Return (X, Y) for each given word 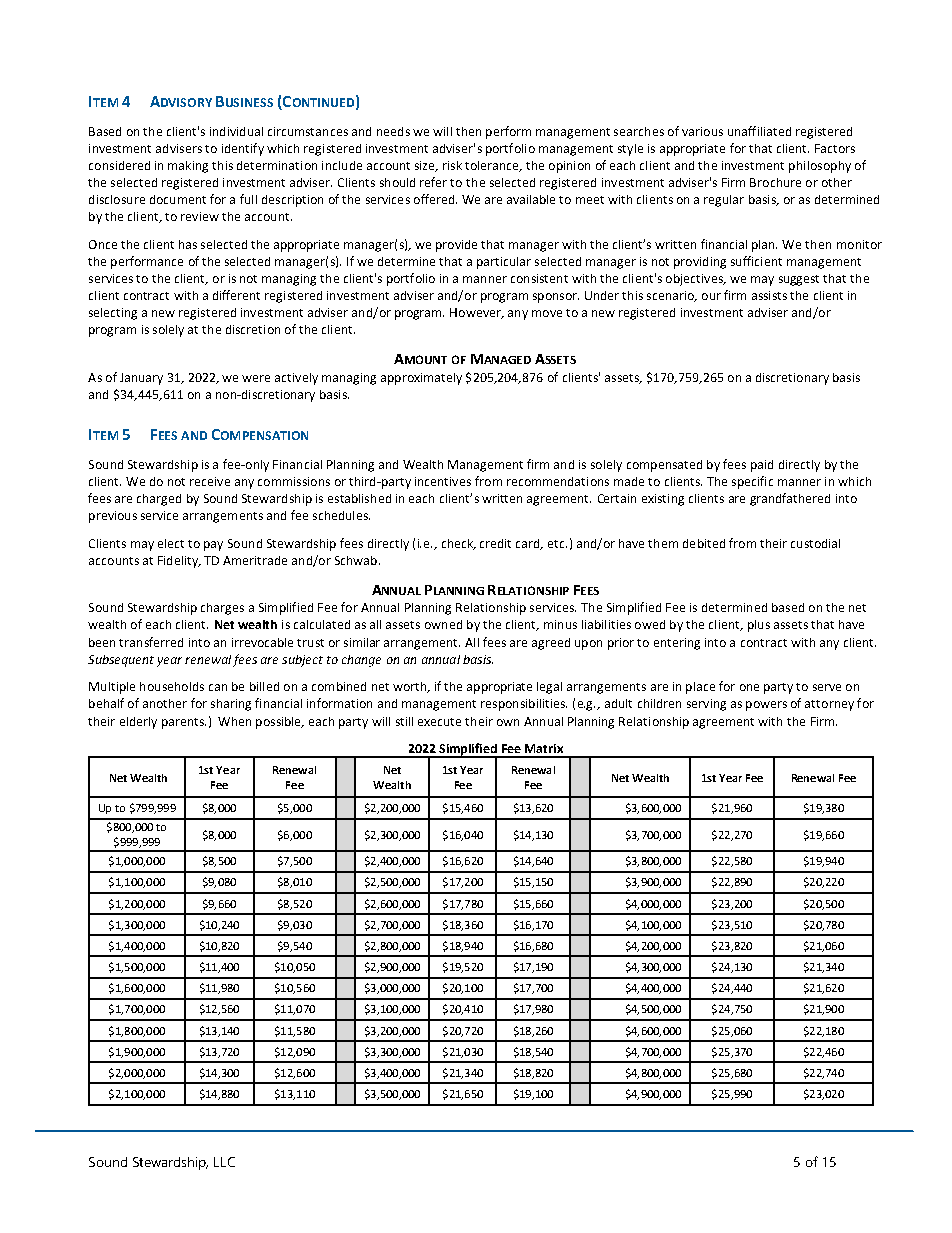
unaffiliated (759, 131)
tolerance (493, 166)
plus (759, 626)
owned (443, 624)
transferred (151, 642)
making (188, 167)
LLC (224, 1162)
